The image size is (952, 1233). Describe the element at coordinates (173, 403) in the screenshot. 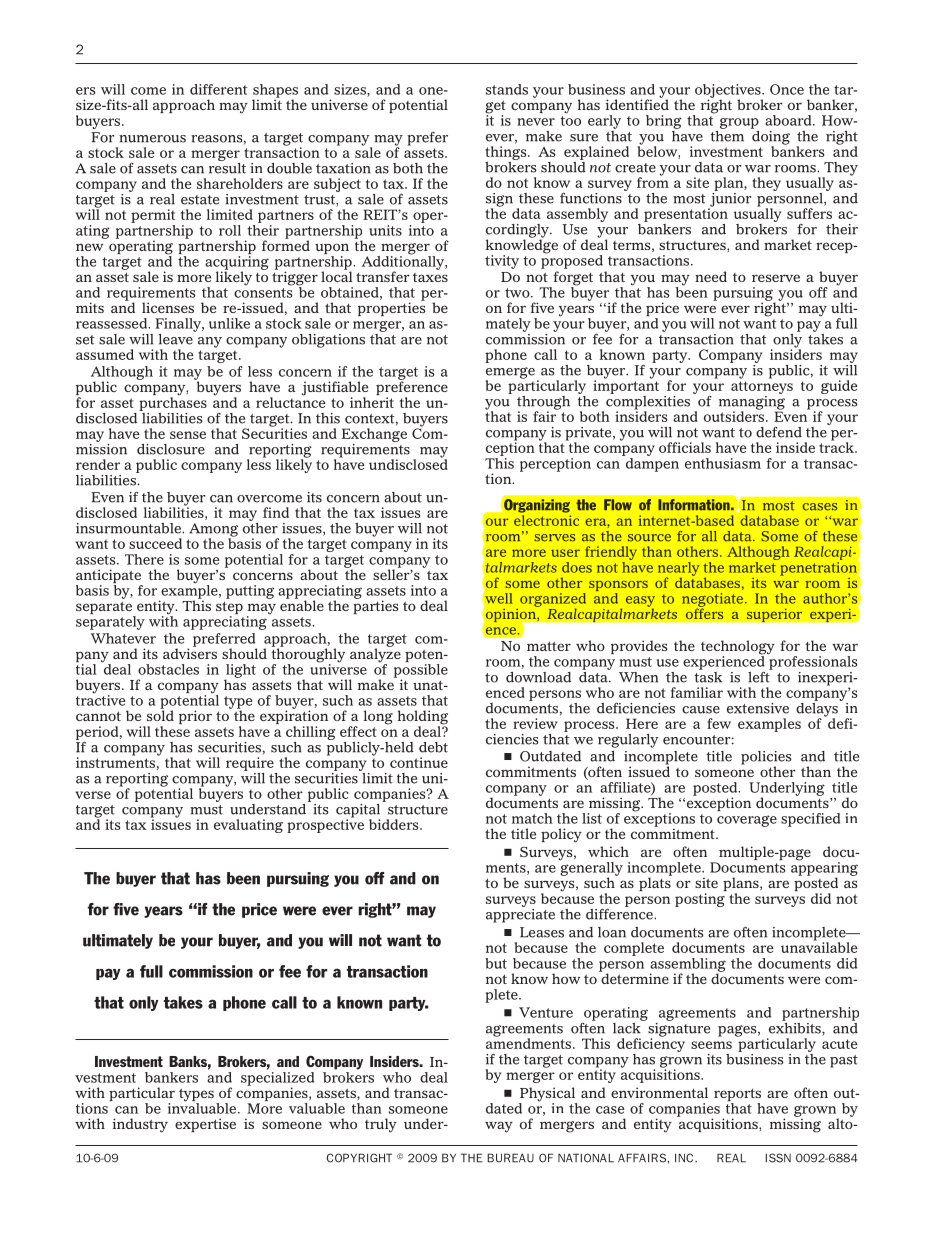

I see `purchases` at that location.
